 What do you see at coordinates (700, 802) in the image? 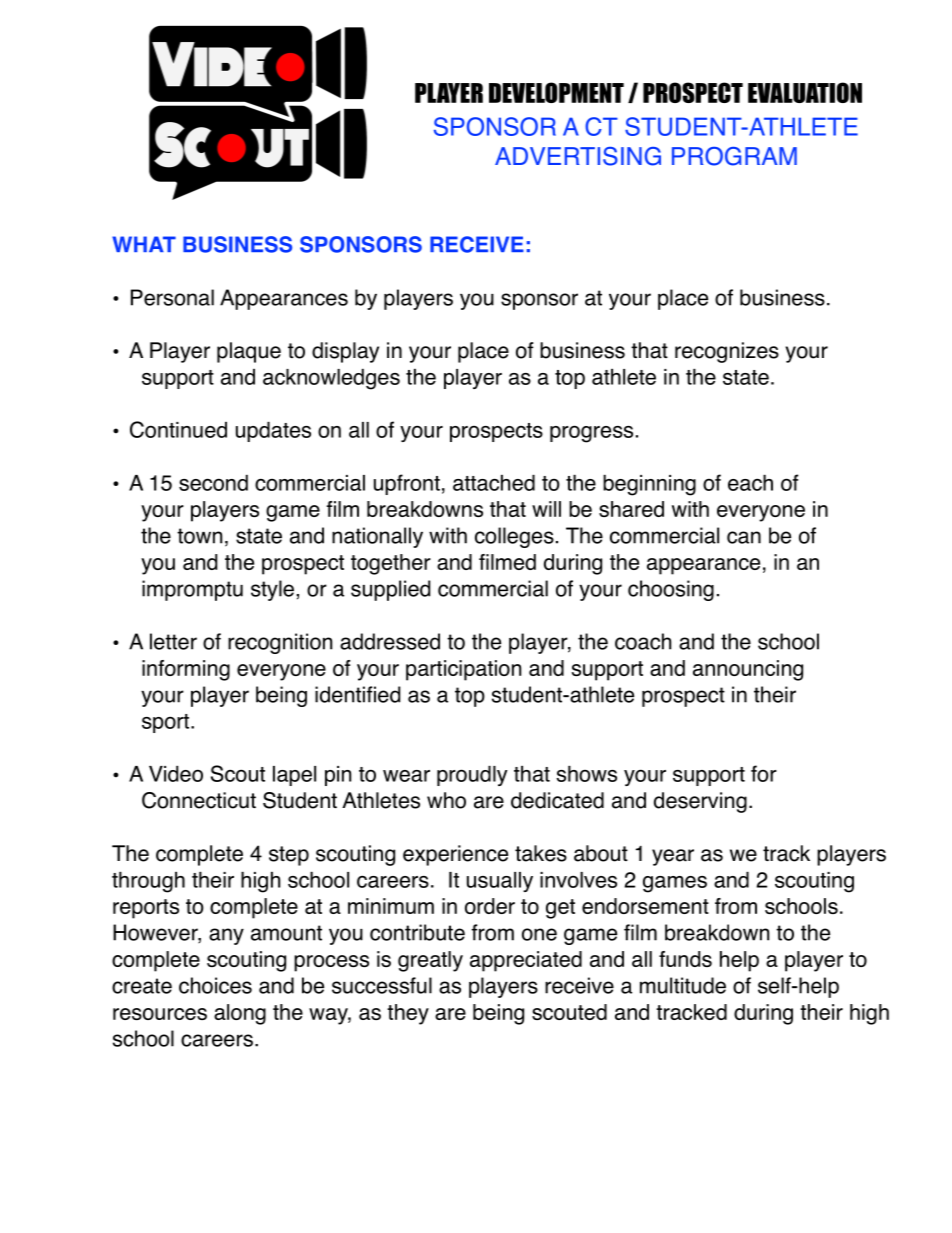
I see `deserving` at bounding box center [700, 802].
